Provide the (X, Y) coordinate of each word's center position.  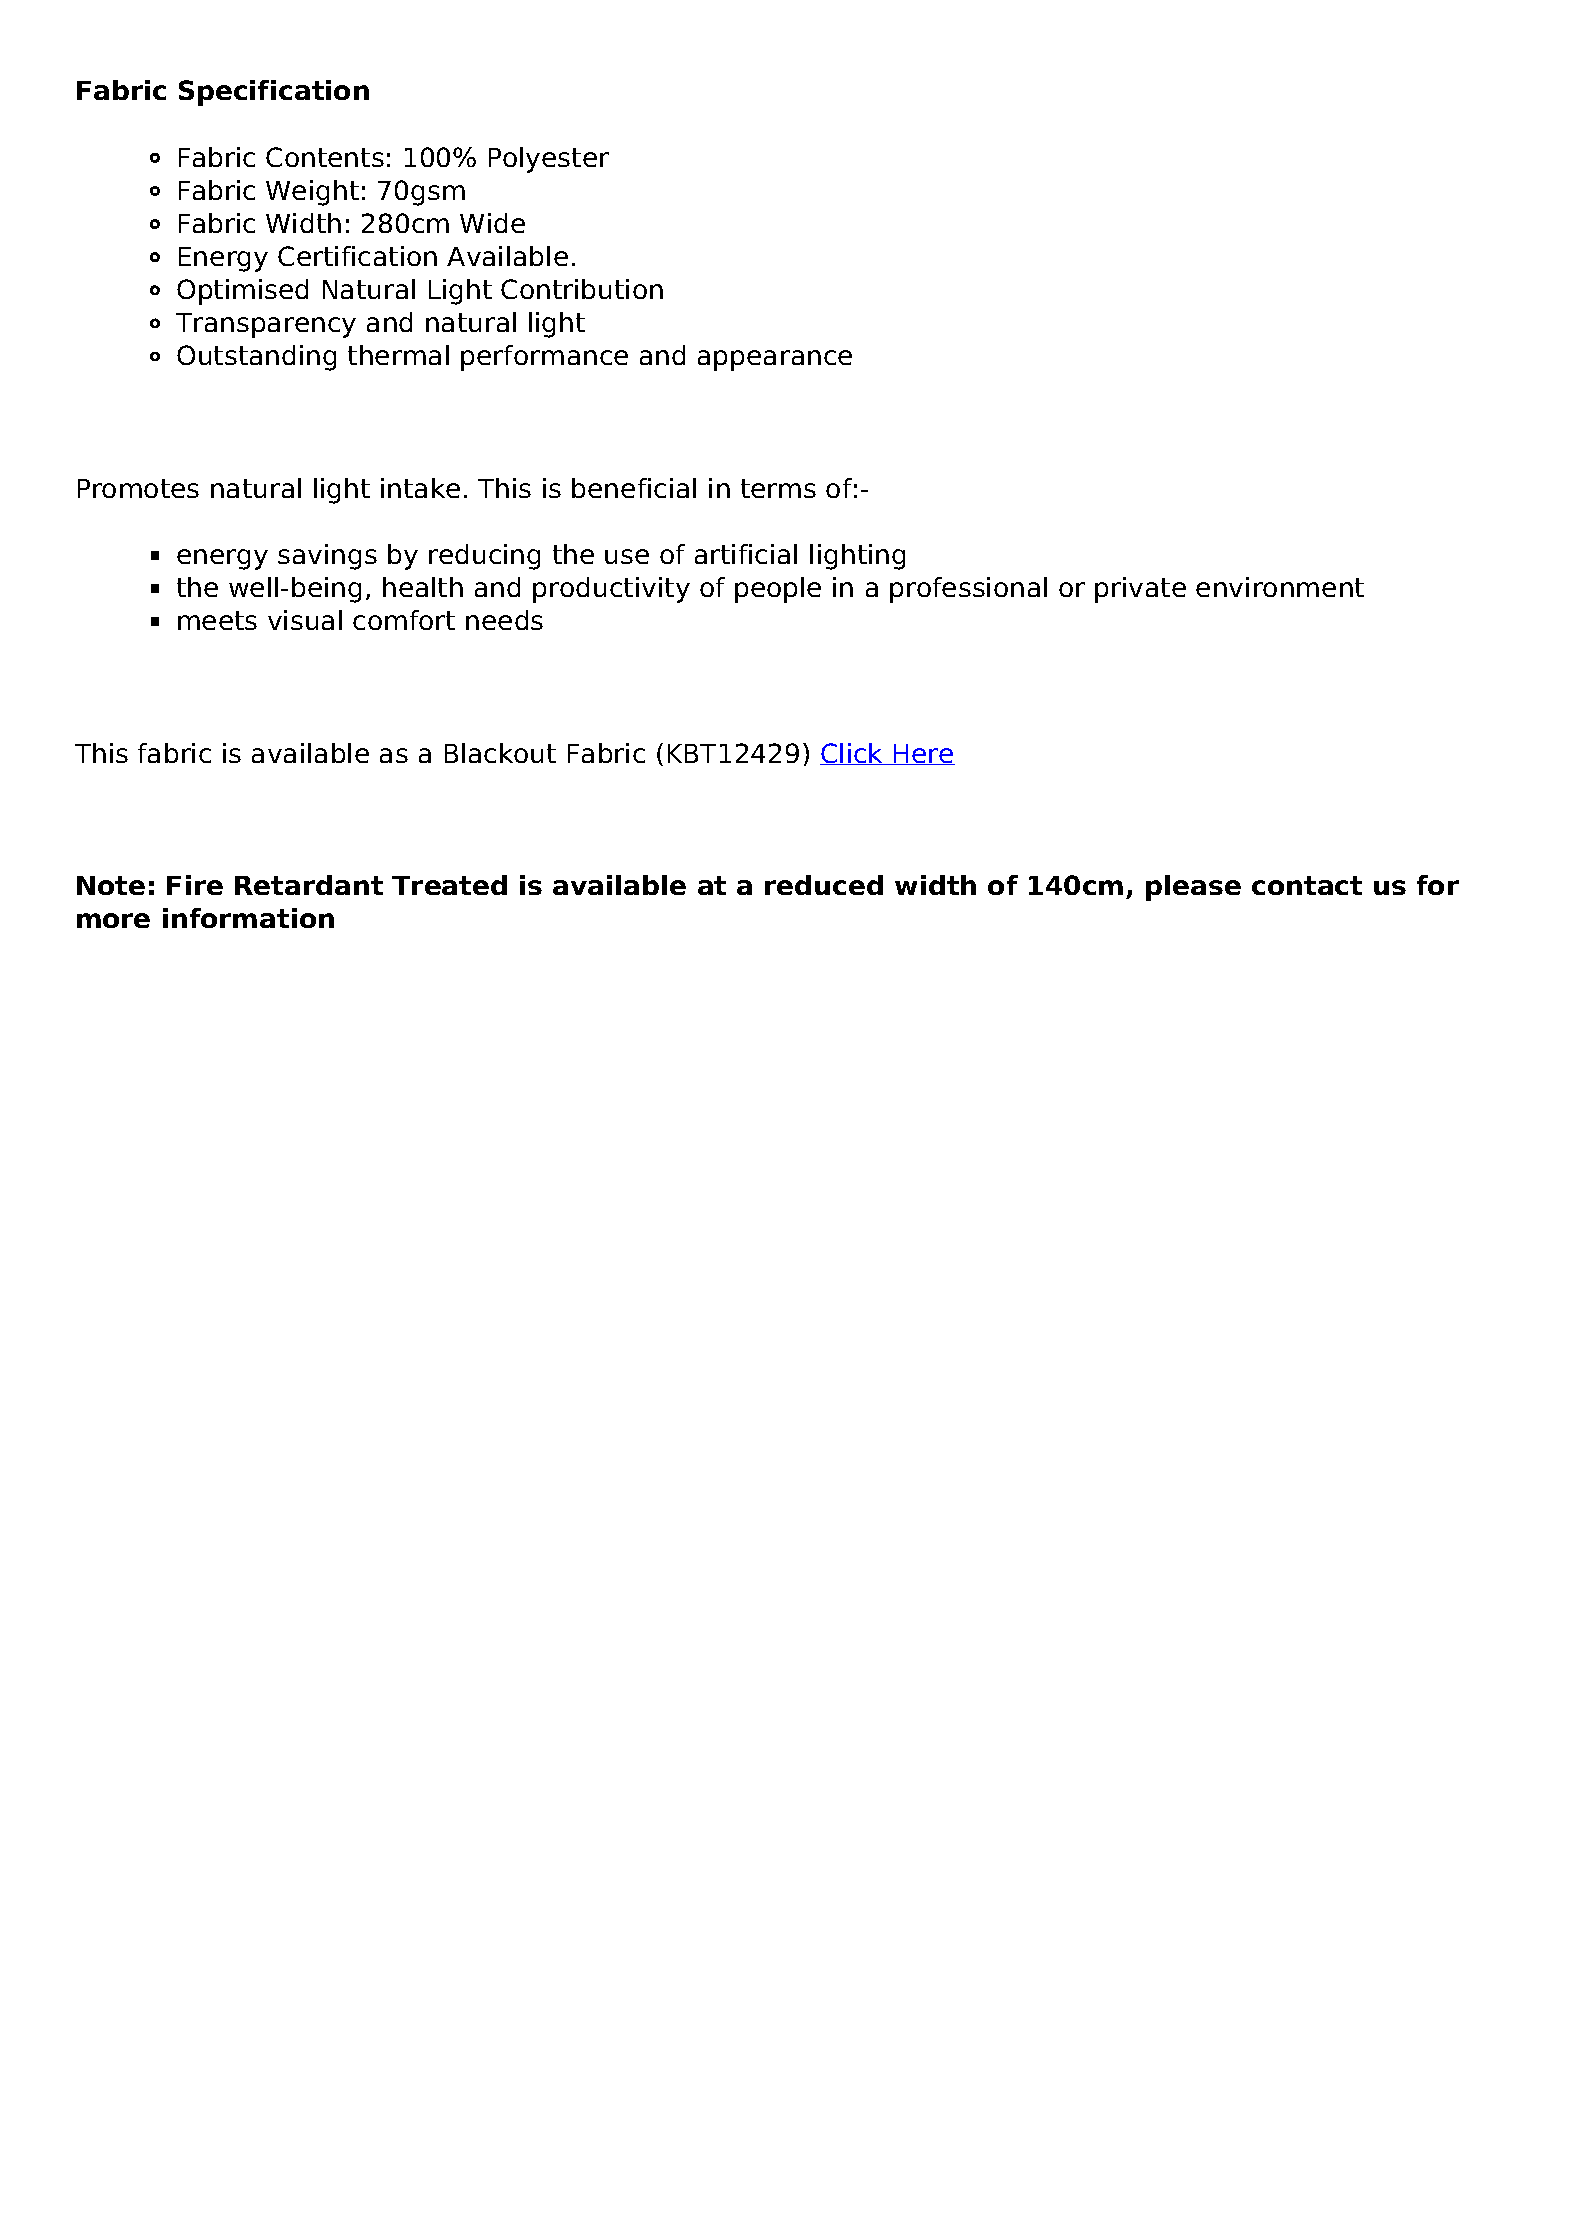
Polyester (549, 160)
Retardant (309, 885)
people (778, 590)
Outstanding (256, 358)
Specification (274, 93)
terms (778, 488)
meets (217, 620)
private (1140, 590)
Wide (492, 223)
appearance (775, 360)
